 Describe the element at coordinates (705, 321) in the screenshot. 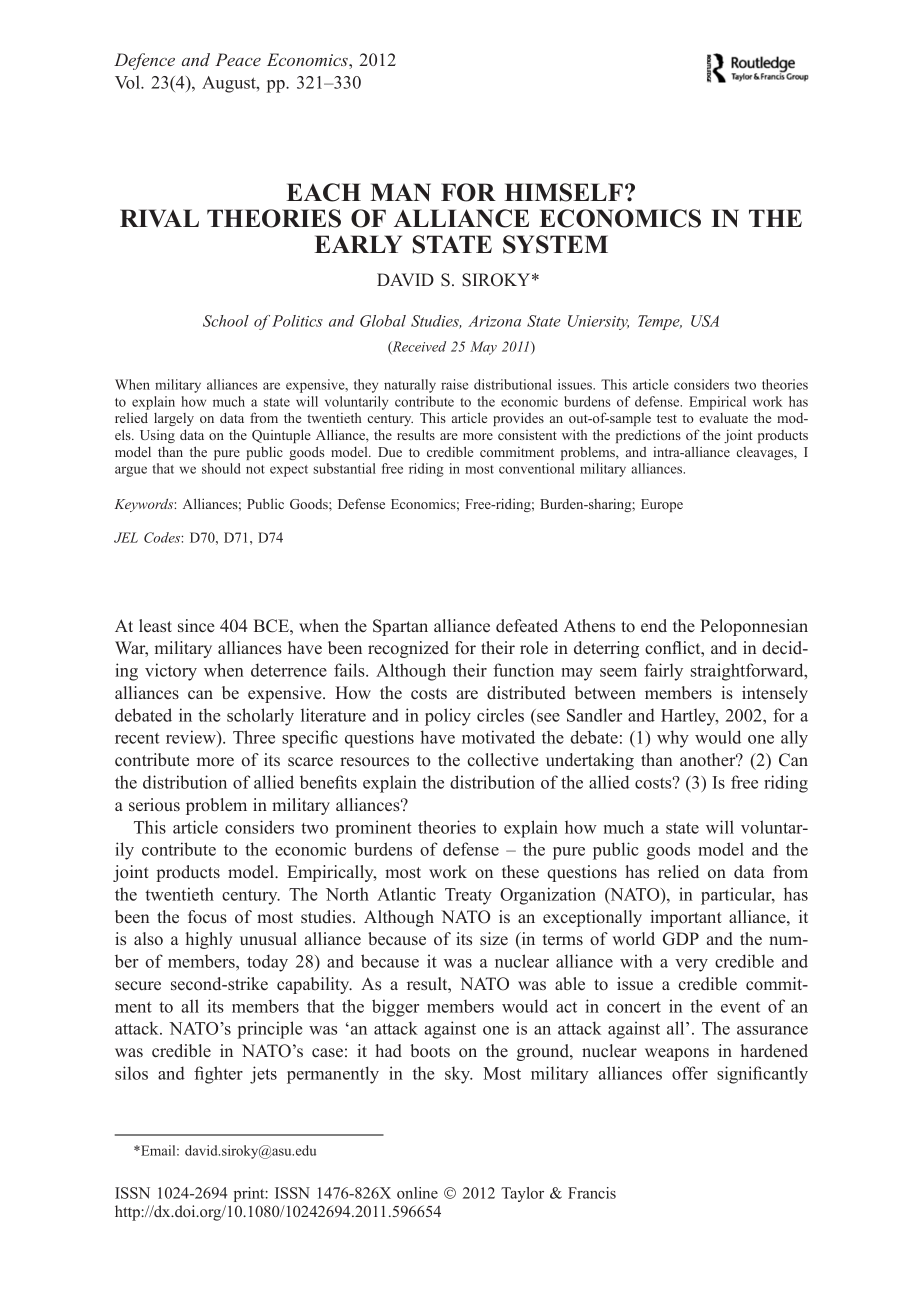

I see `USA` at that location.
